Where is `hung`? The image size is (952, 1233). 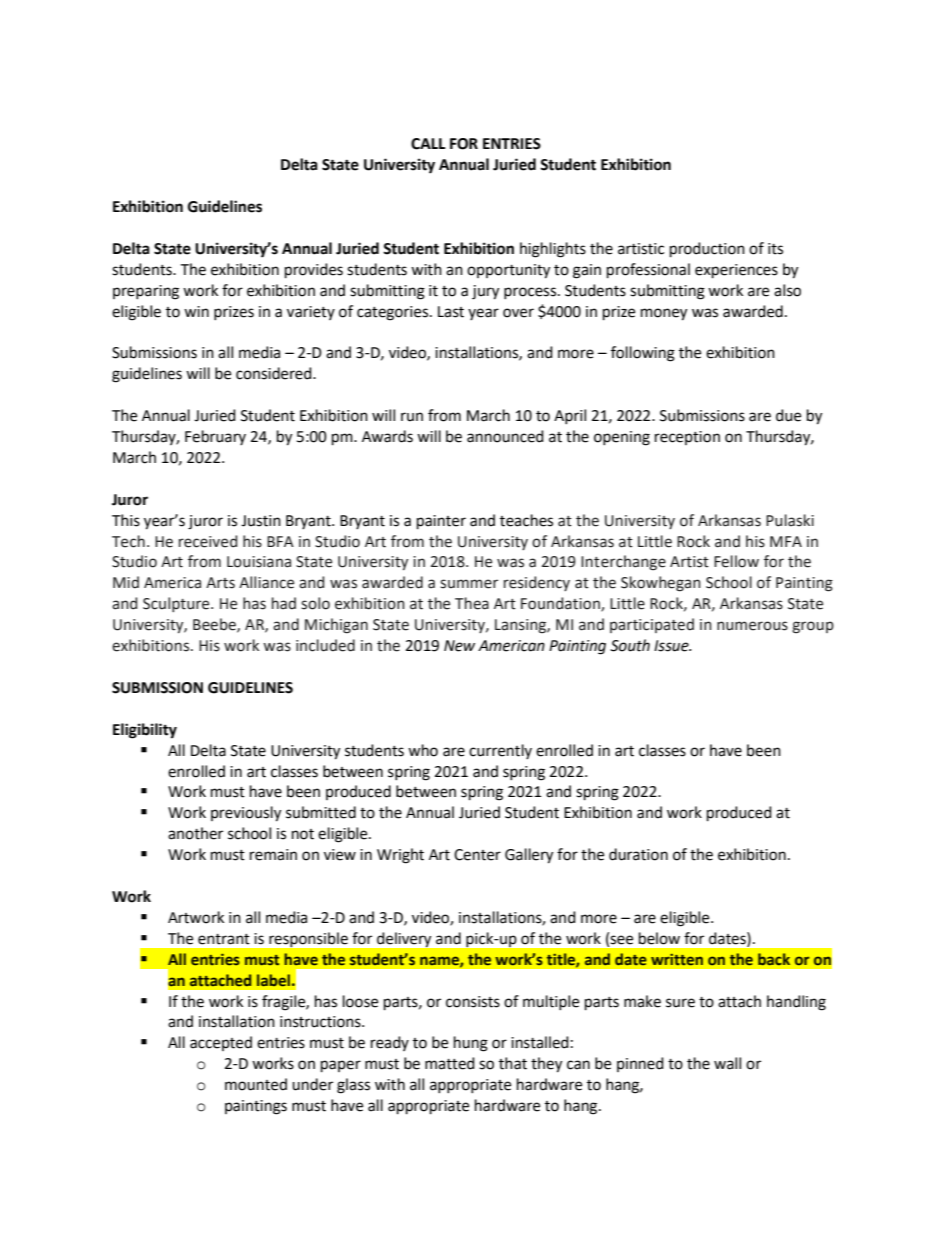 hung is located at coordinates (471, 1044).
